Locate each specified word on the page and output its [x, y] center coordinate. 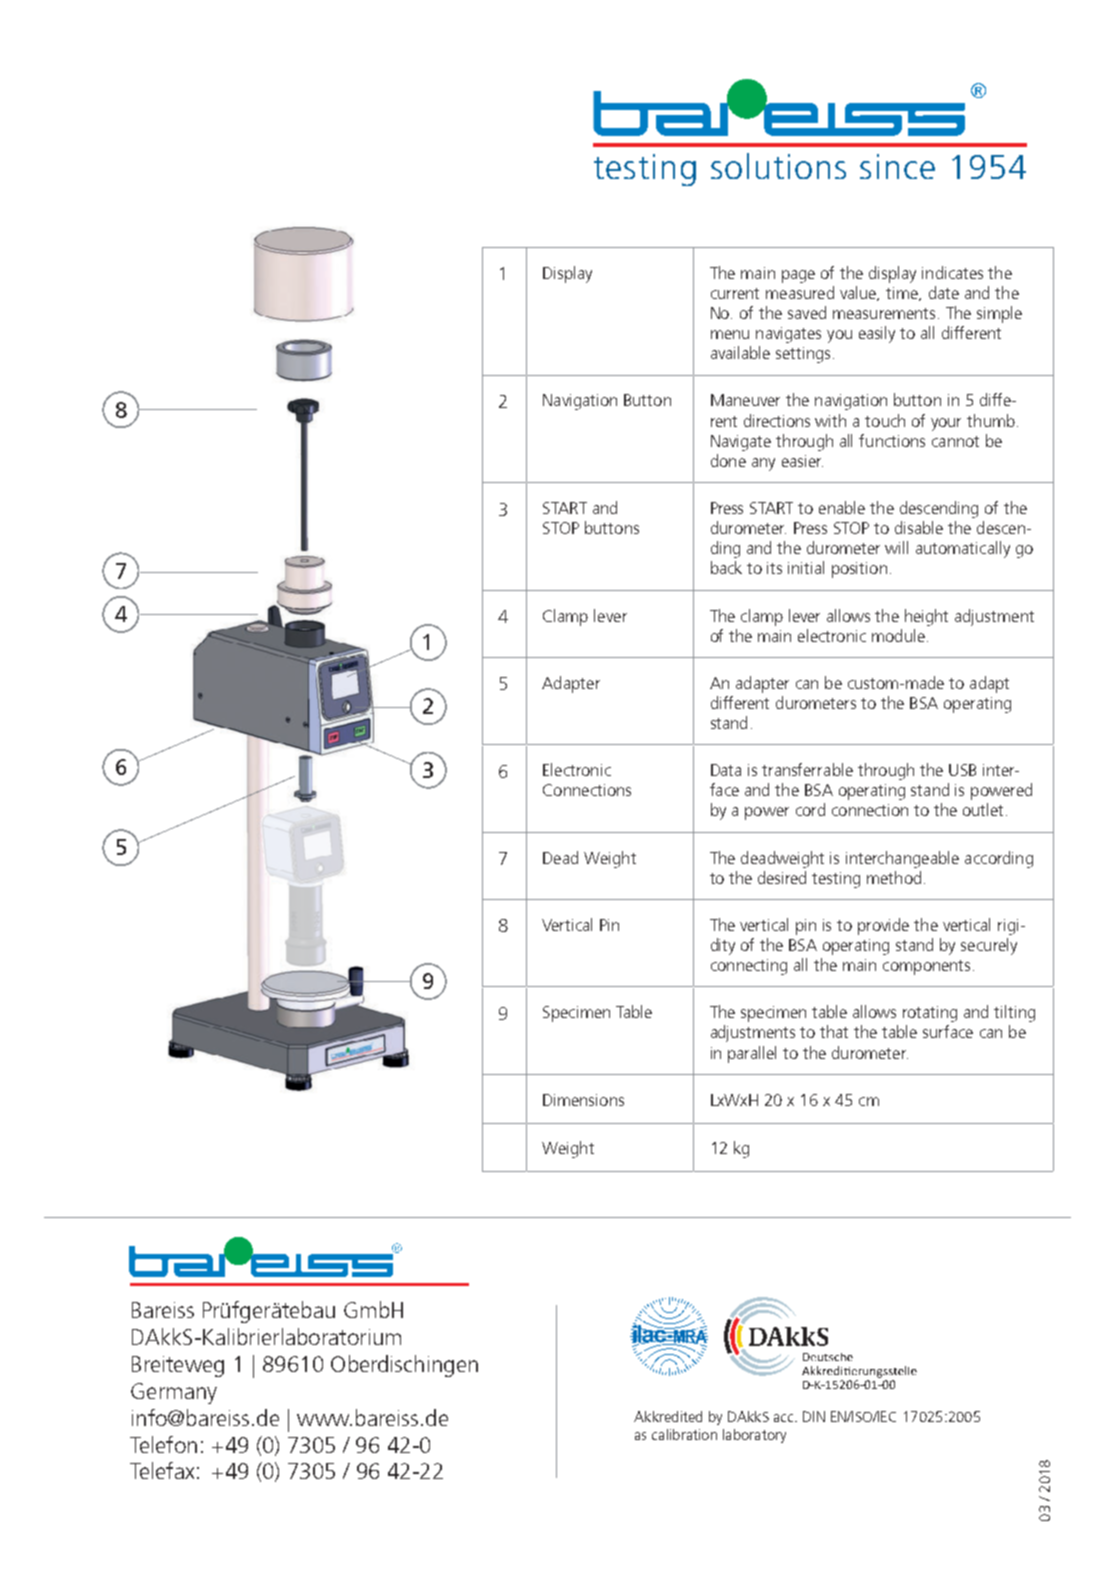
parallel [752, 1054]
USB [962, 770]
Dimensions [583, 1100]
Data [726, 770]
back [726, 567]
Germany [174, 1393]
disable [919, 527]
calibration [684, 1434]
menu [730, 334]
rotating [930, 1014]
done [728, 460]
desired [782, 877]
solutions [778, 166]
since [897, 166]
